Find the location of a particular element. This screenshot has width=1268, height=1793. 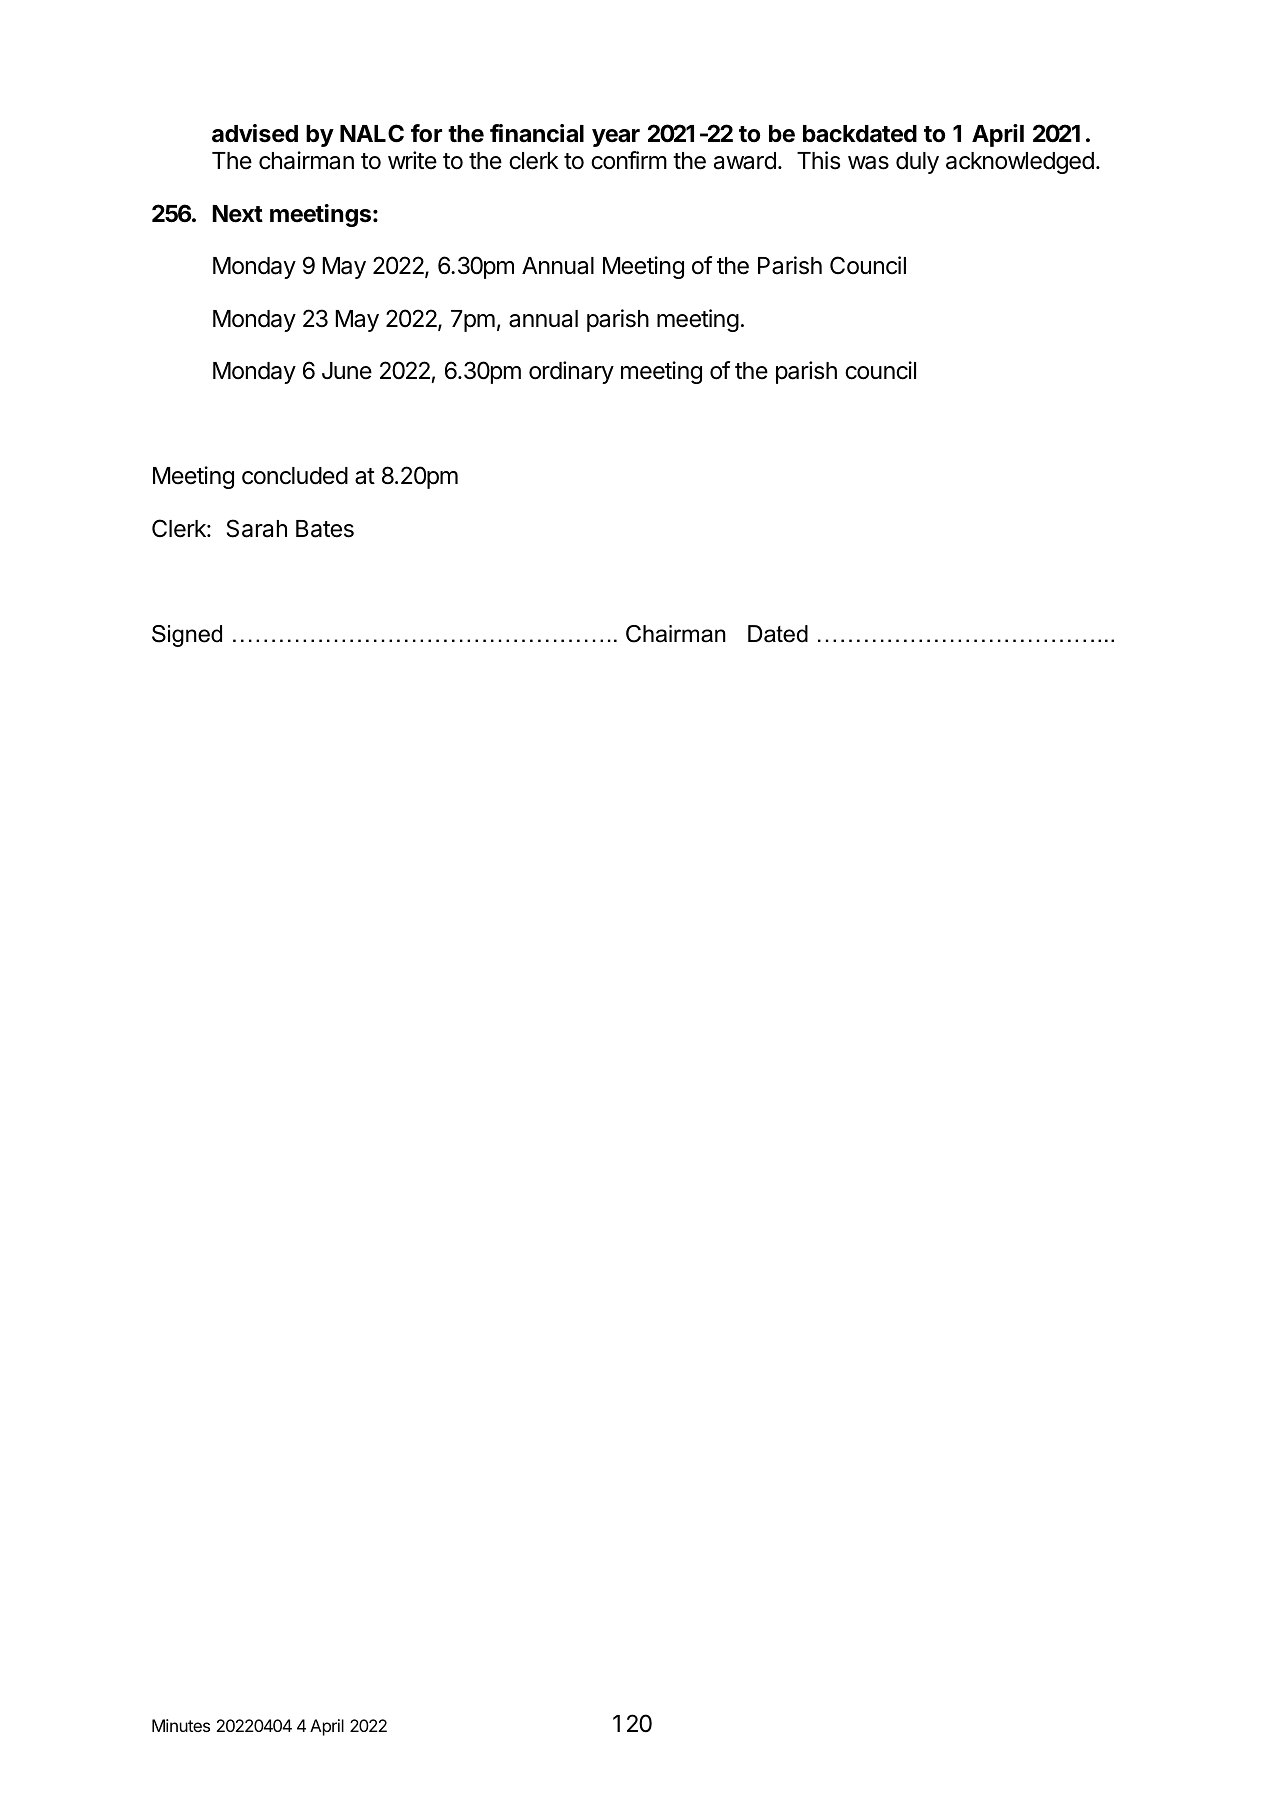

Next is located at coordinates (237, 214).
